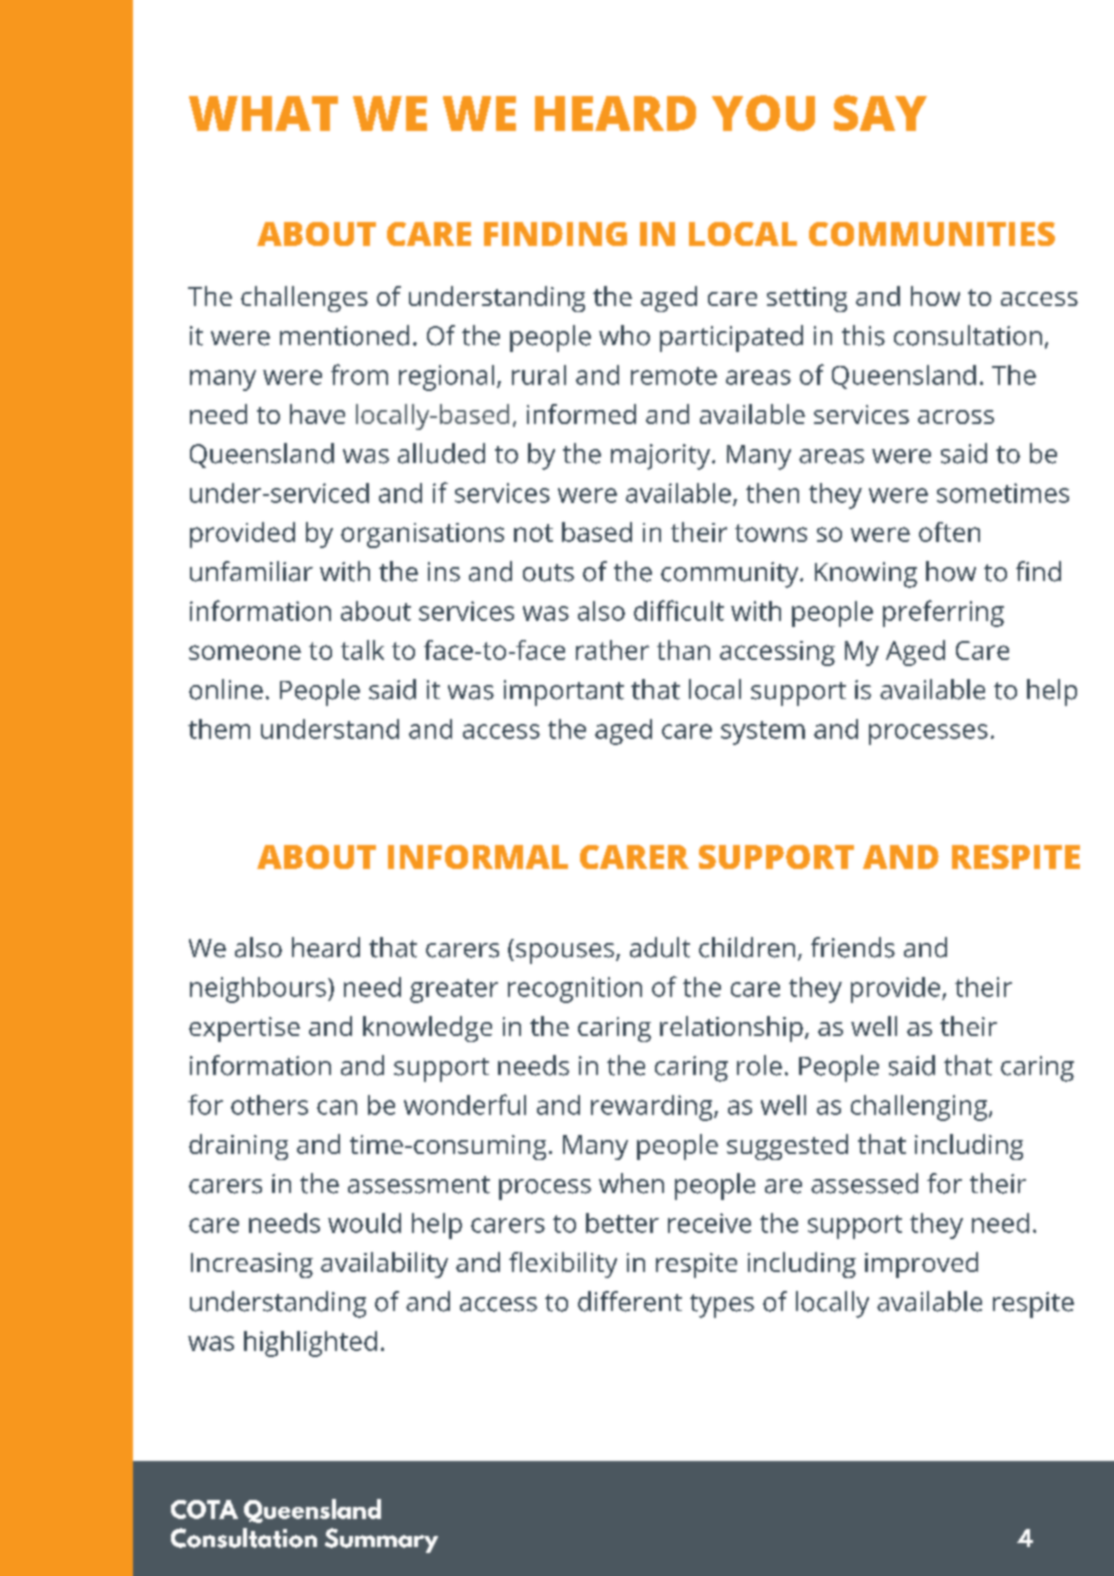  I want to click on different, so click(630, 1301).
